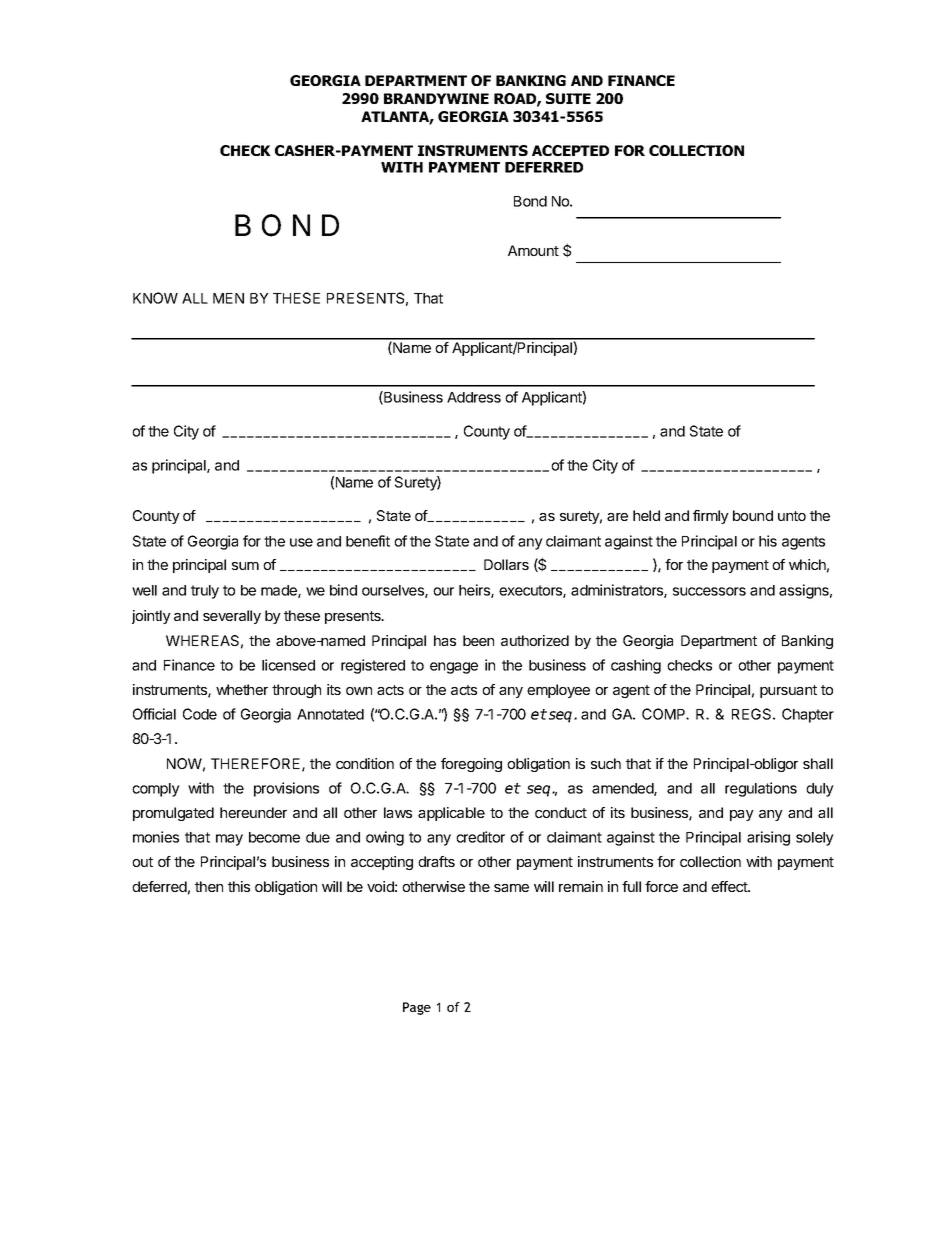 The image size is (952, 1233). I want to click on then, so click(209, 886).
